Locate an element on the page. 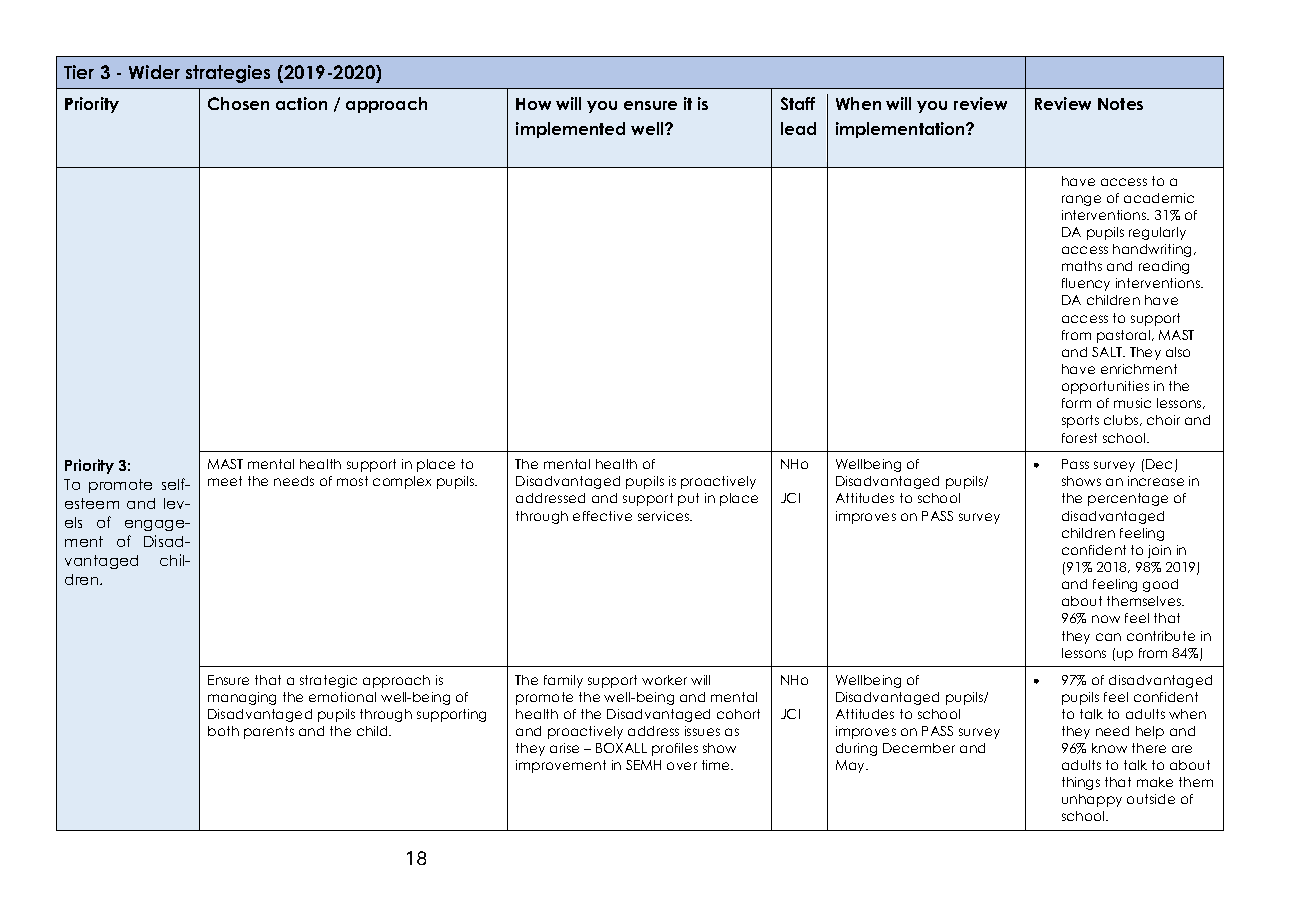  Staff is located at coordinates (798, 103).
